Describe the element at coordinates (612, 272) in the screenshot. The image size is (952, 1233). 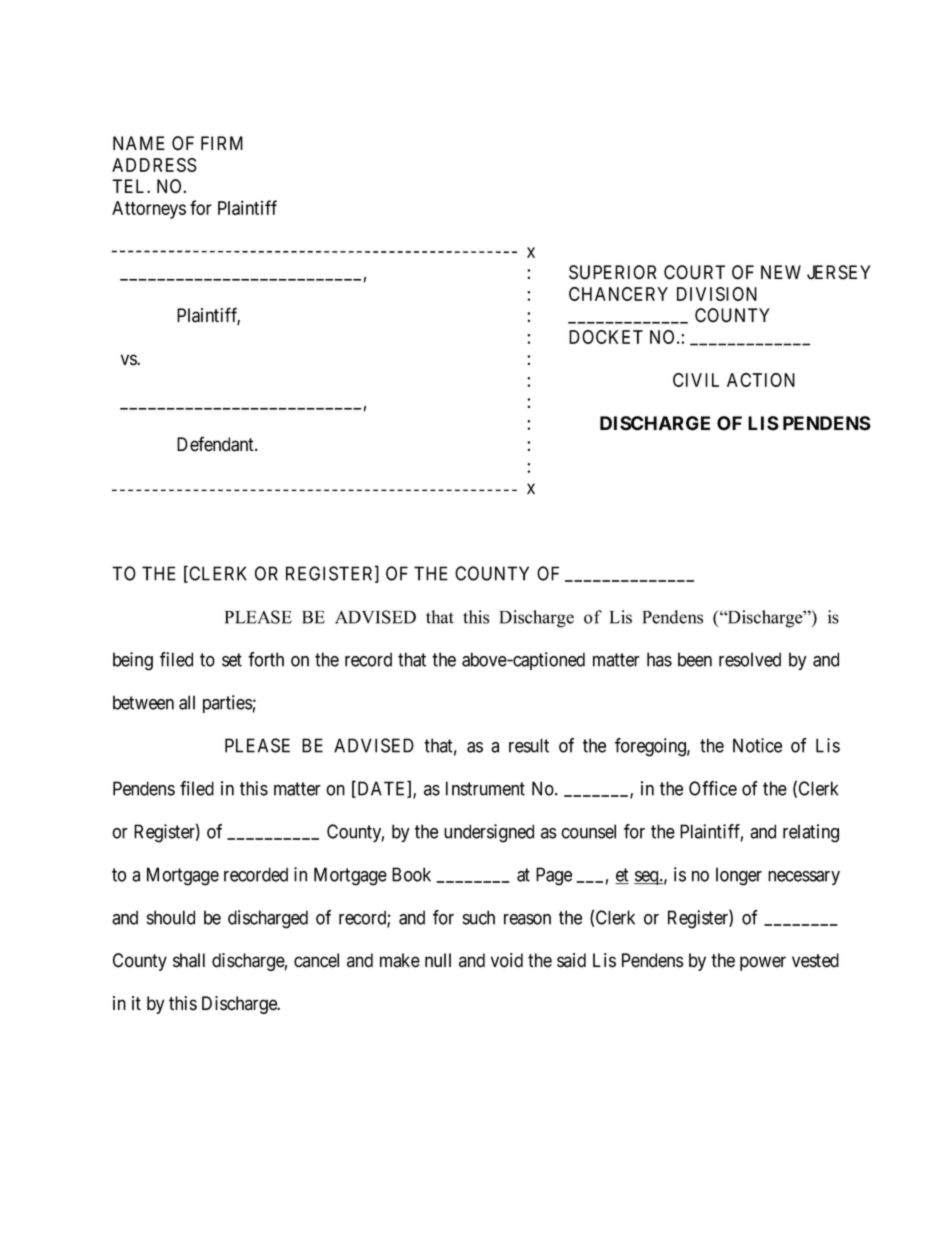
I see `SUPERIOR` at that location.
